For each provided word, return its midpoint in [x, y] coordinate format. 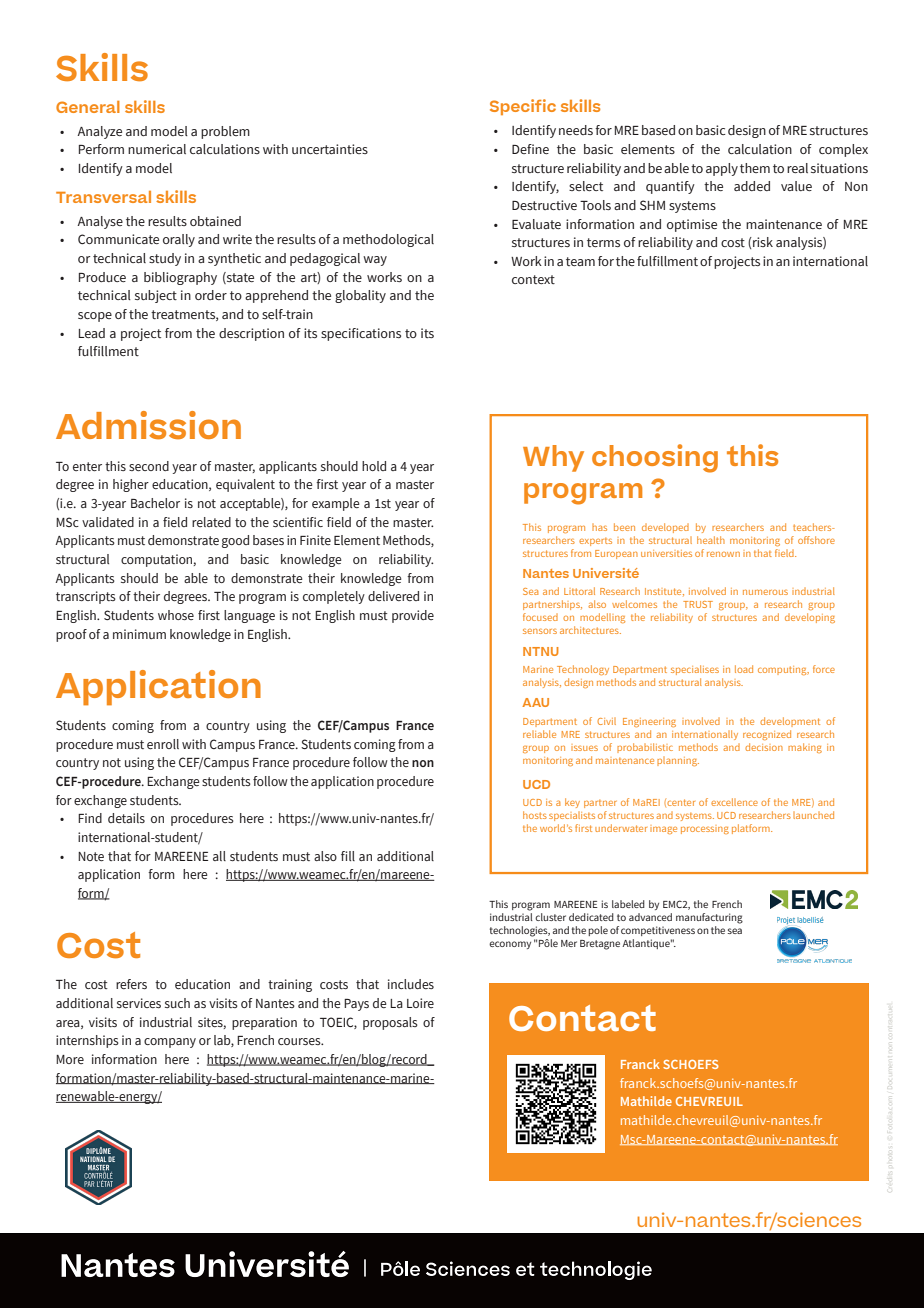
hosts [535, 815]
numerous [765, 592]
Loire [420, 1003]
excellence [734, 802]
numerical [157, 149]
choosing [655, 458]
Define [530, 149]
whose [176, 615]
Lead [92, 333]
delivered [393, 596]
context [533, 279]
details [126, 818]
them [755, 168]
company [170, 1043]
